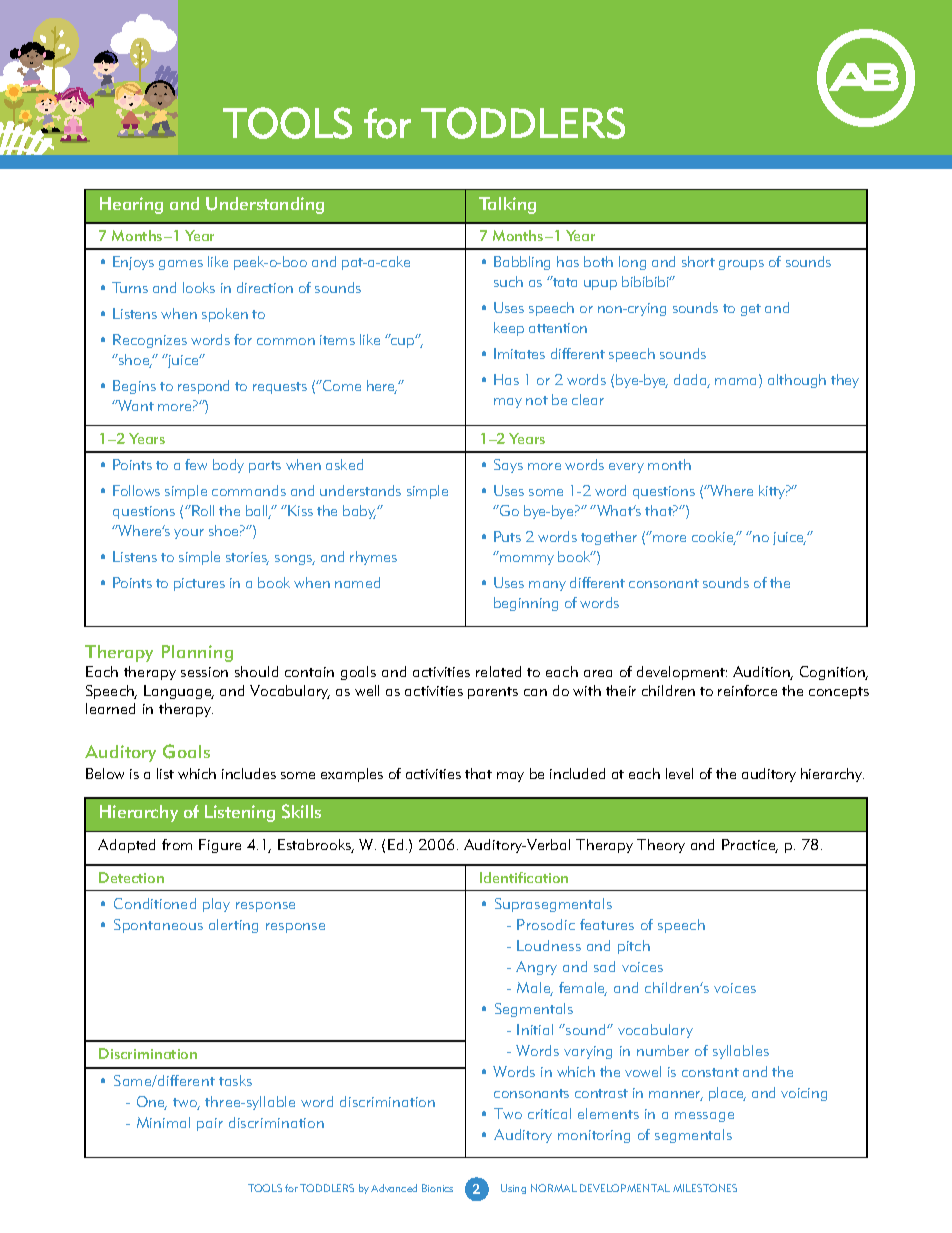  I want to click on Loudness, so click(549, 945).
